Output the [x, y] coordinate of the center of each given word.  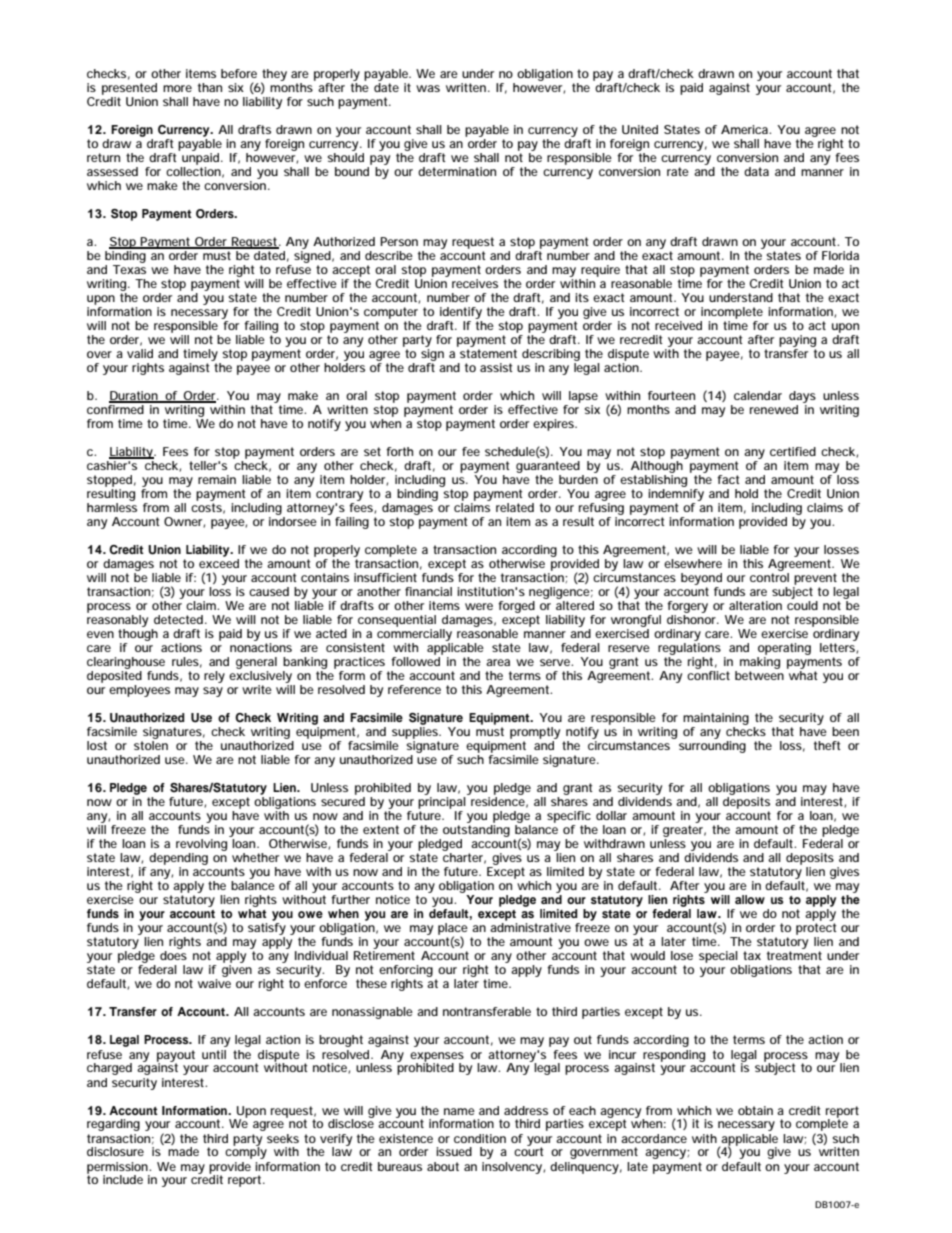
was [428, 88]
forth [399, 451]
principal [442, 804]
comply [246, 1152]
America [745, 129]
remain [217, 479]
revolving [201, 846]
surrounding [712, 747]
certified [793, 451]
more [177, 88]
